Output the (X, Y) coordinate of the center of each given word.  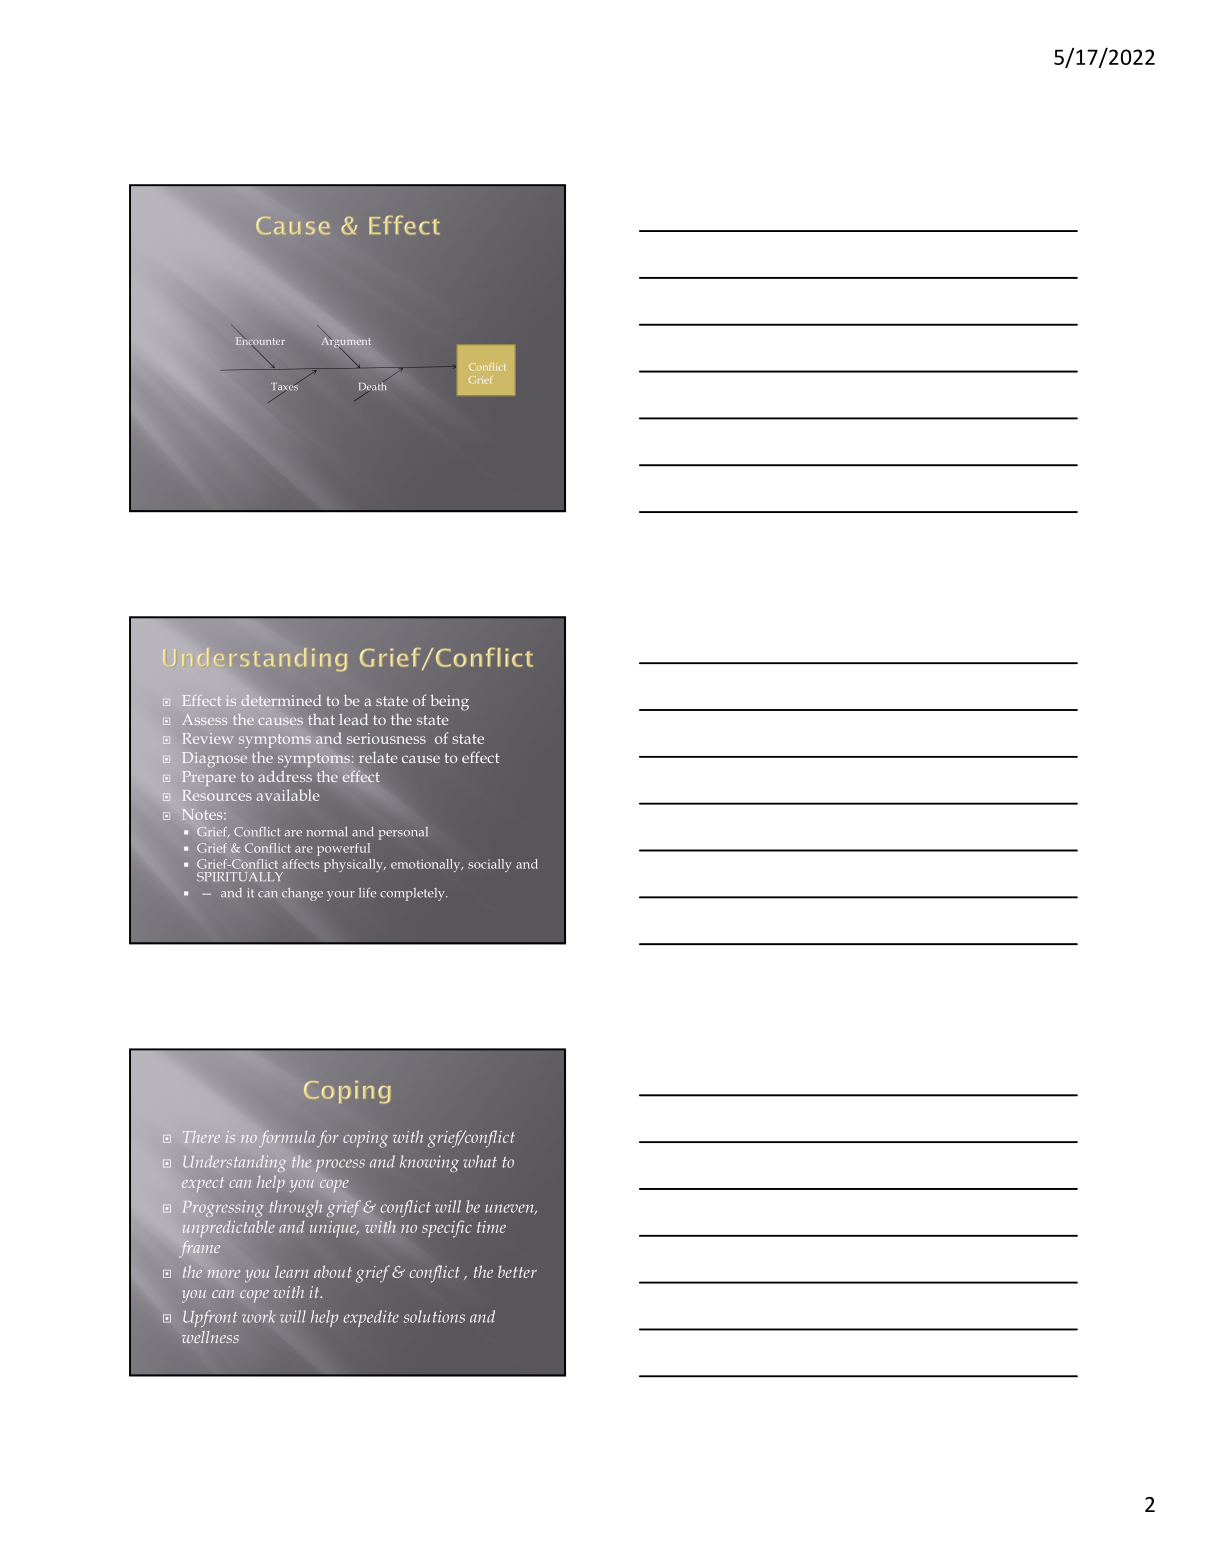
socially (490, 865)
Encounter (260, 342)
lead (353, 719)
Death (372, 387)
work (258, 1316)
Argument (346, 342)
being (449, 702)
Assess (205, 719)
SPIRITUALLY (240, 877)
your (341, 896)
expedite (371, 1318)
